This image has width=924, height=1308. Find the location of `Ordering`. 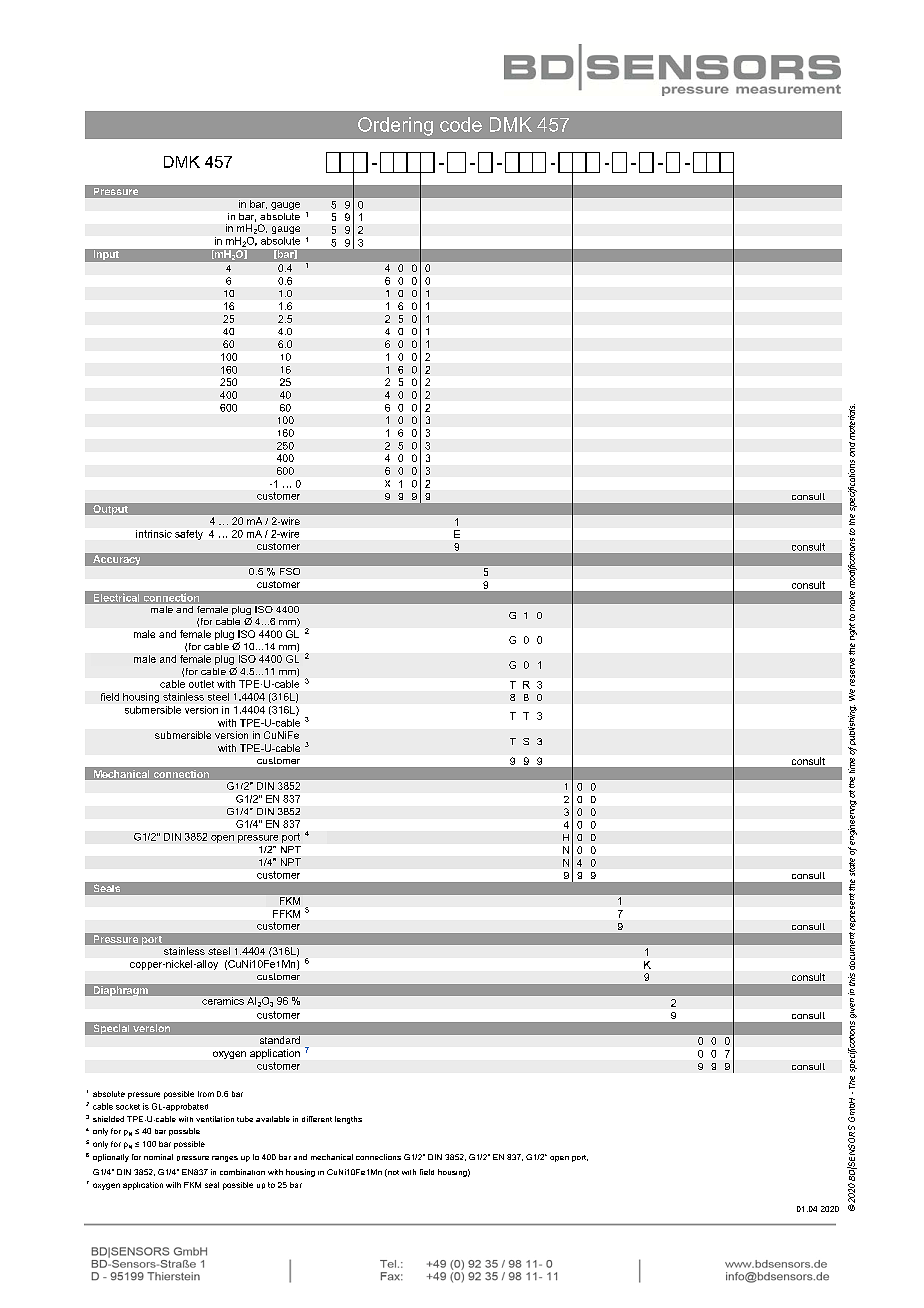

Ordering is located at coordinates (395, 126).
